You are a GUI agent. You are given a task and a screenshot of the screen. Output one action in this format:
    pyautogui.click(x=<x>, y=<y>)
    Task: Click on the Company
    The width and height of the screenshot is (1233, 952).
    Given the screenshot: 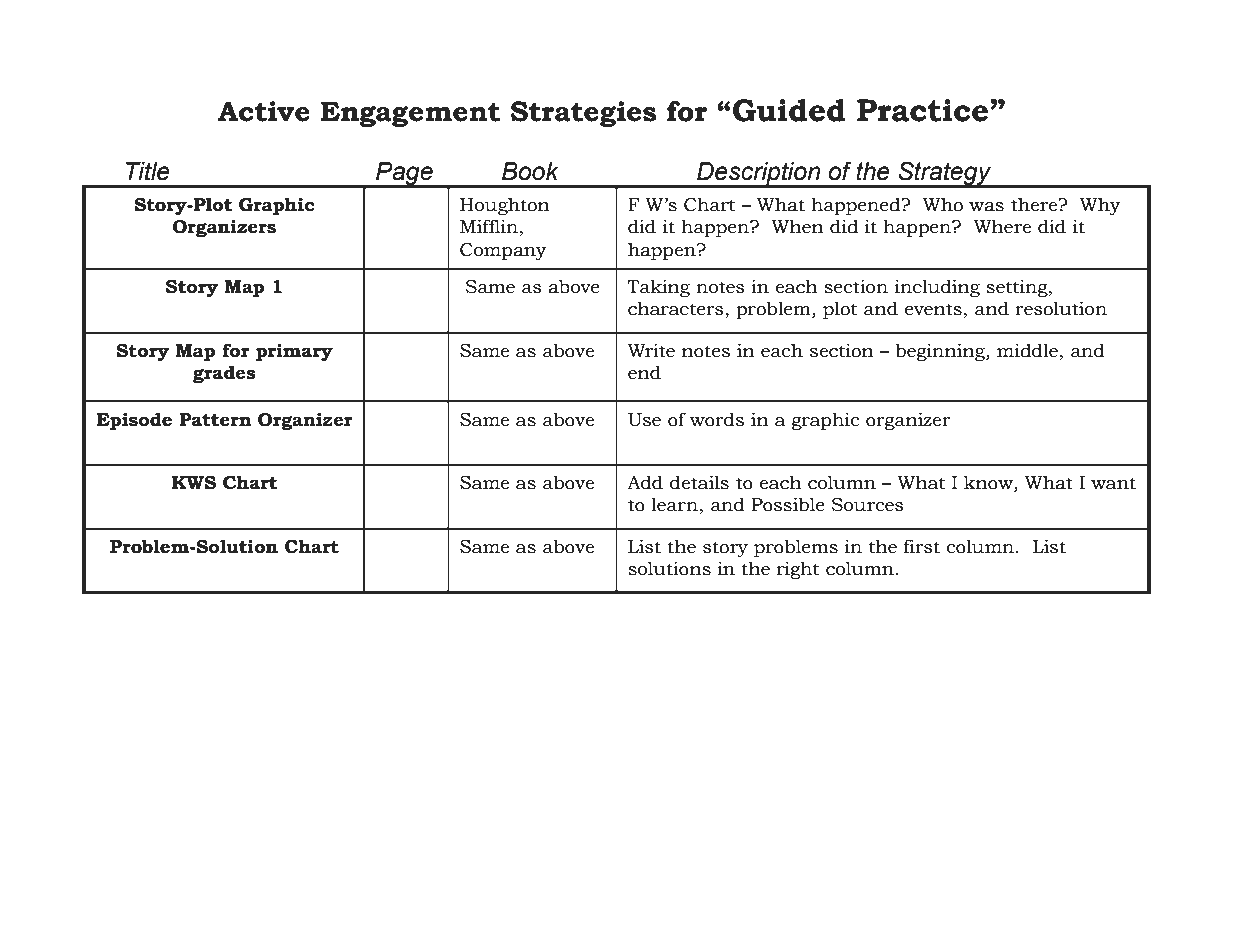 What is the action you would take?
    pyautogui.click(x=503, y=251)
